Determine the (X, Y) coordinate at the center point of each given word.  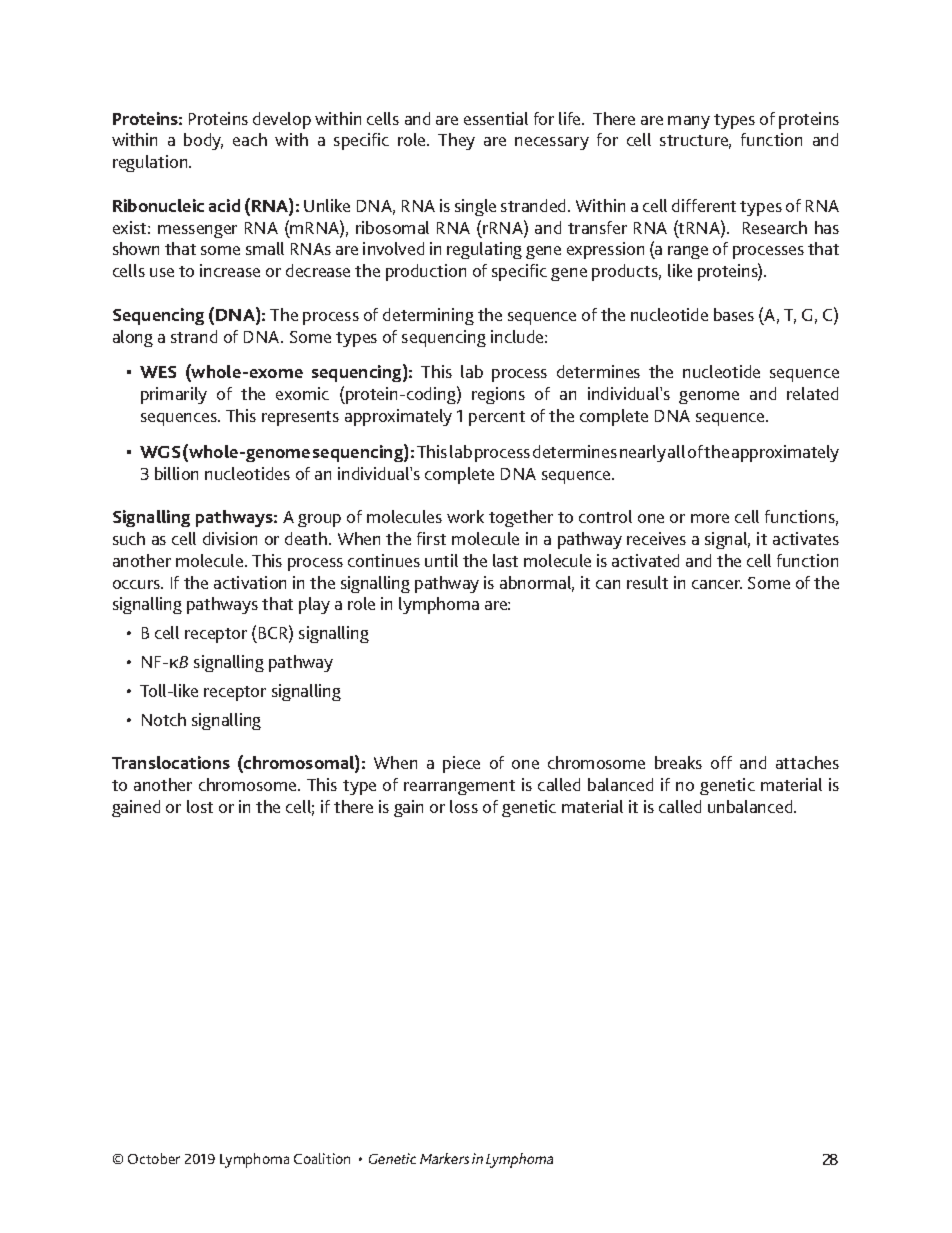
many (689, 122)
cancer (717, 584)
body (203, 141)
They (456, 141)
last (505, 560)
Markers (444, 1158)
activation (250, 582)
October (154, 1158)
